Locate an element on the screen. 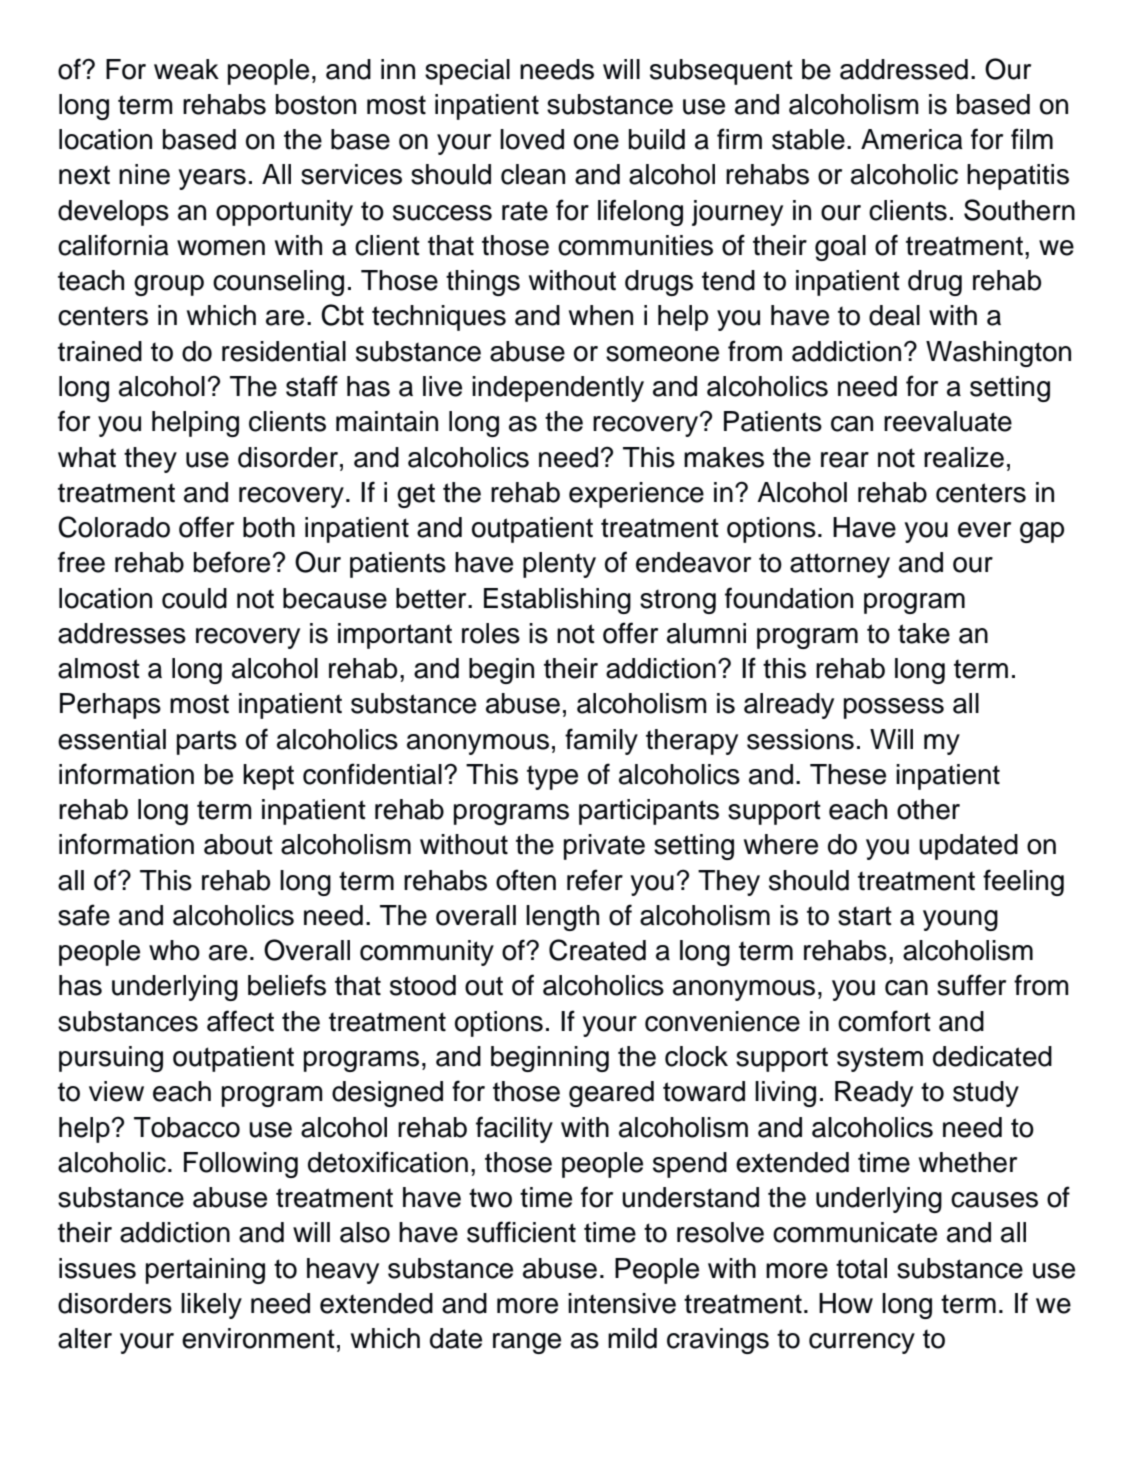 Image resolution: width=1136 pixels, height=1470 pixels. parts is located at coordinates (207, 743).
